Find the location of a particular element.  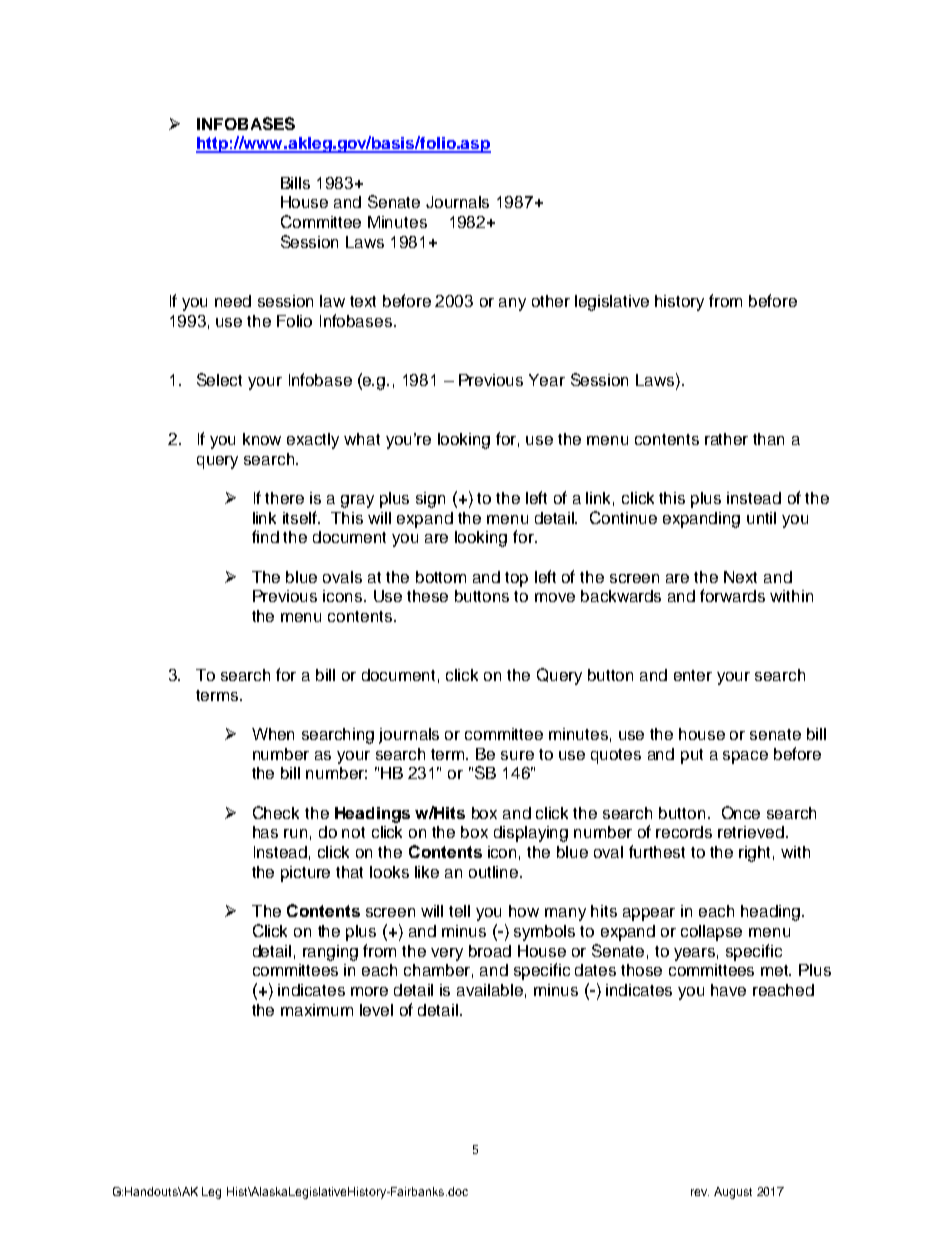

other is located at coordinates (551, 301).
